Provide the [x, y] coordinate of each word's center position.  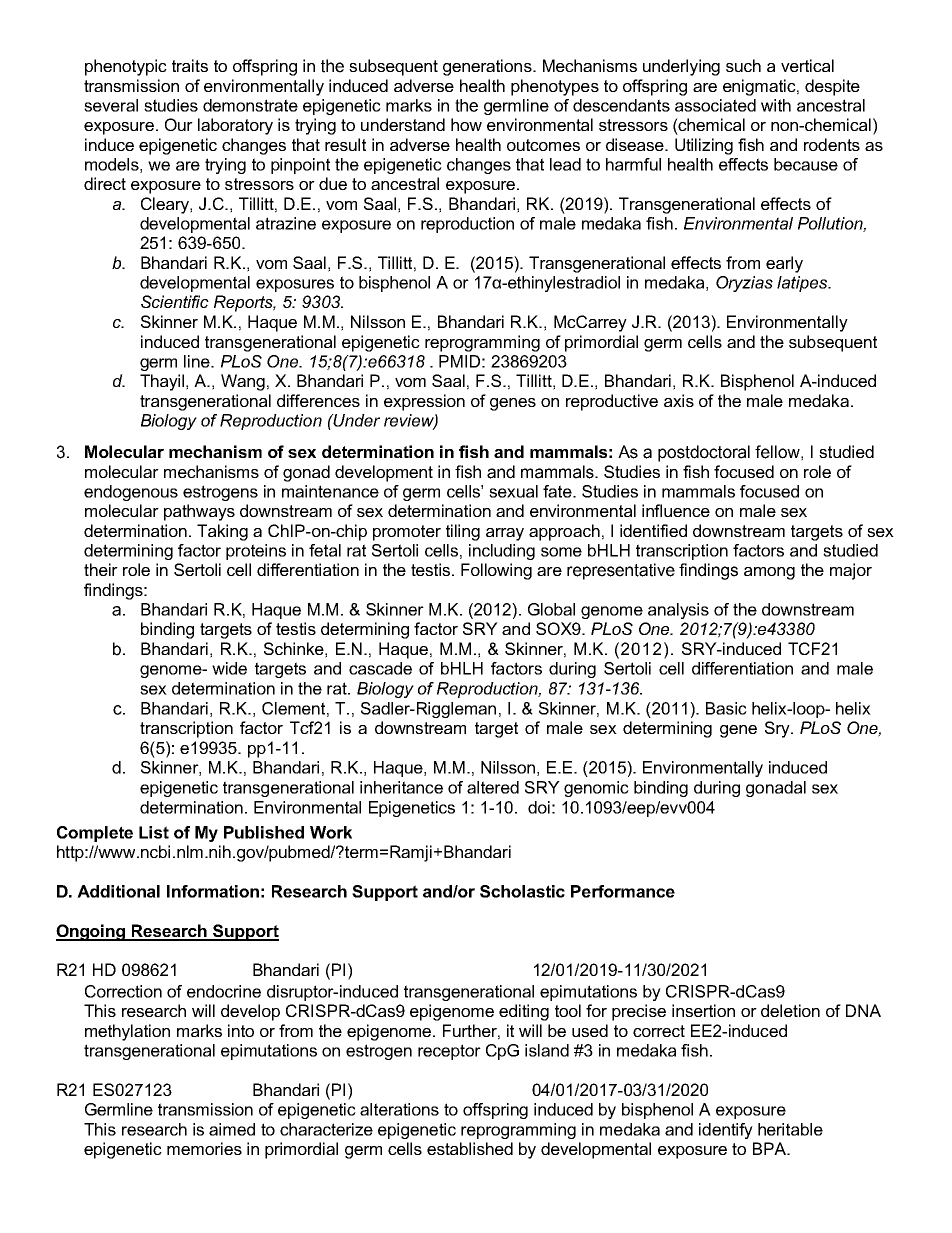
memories [204, 1148]
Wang [243, 382]
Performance [623, 891]
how [466, 124]
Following [496, 571]
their [101, 569]
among [769, 573]
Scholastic [522, 891]
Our [179, 124]
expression [424, 402]
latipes [803, 284]
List [154, 832]
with [776, 105]
